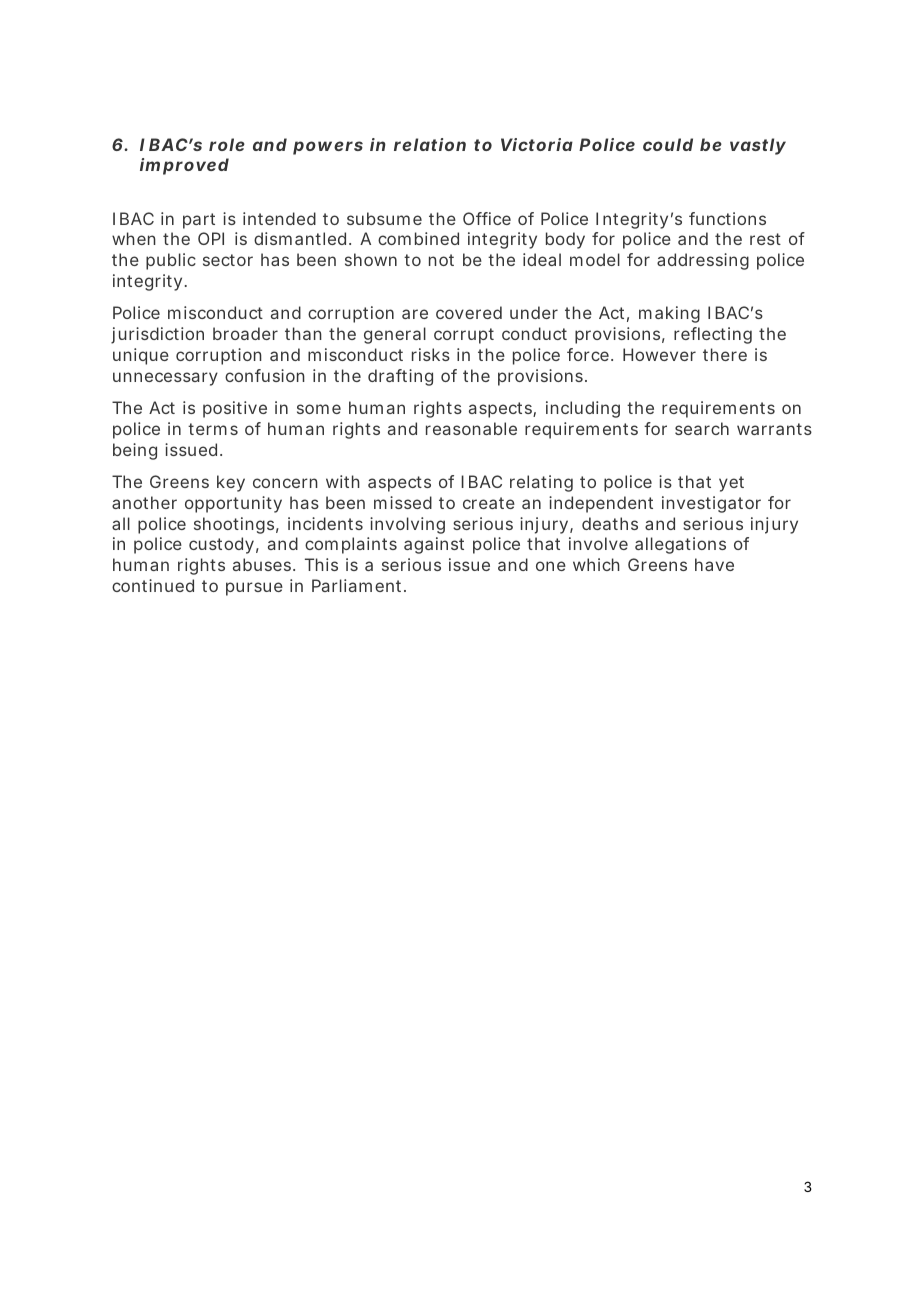  What do you see at coordinates (669, 314) in the document?
I see `making` at bounding box center [669, 314].
